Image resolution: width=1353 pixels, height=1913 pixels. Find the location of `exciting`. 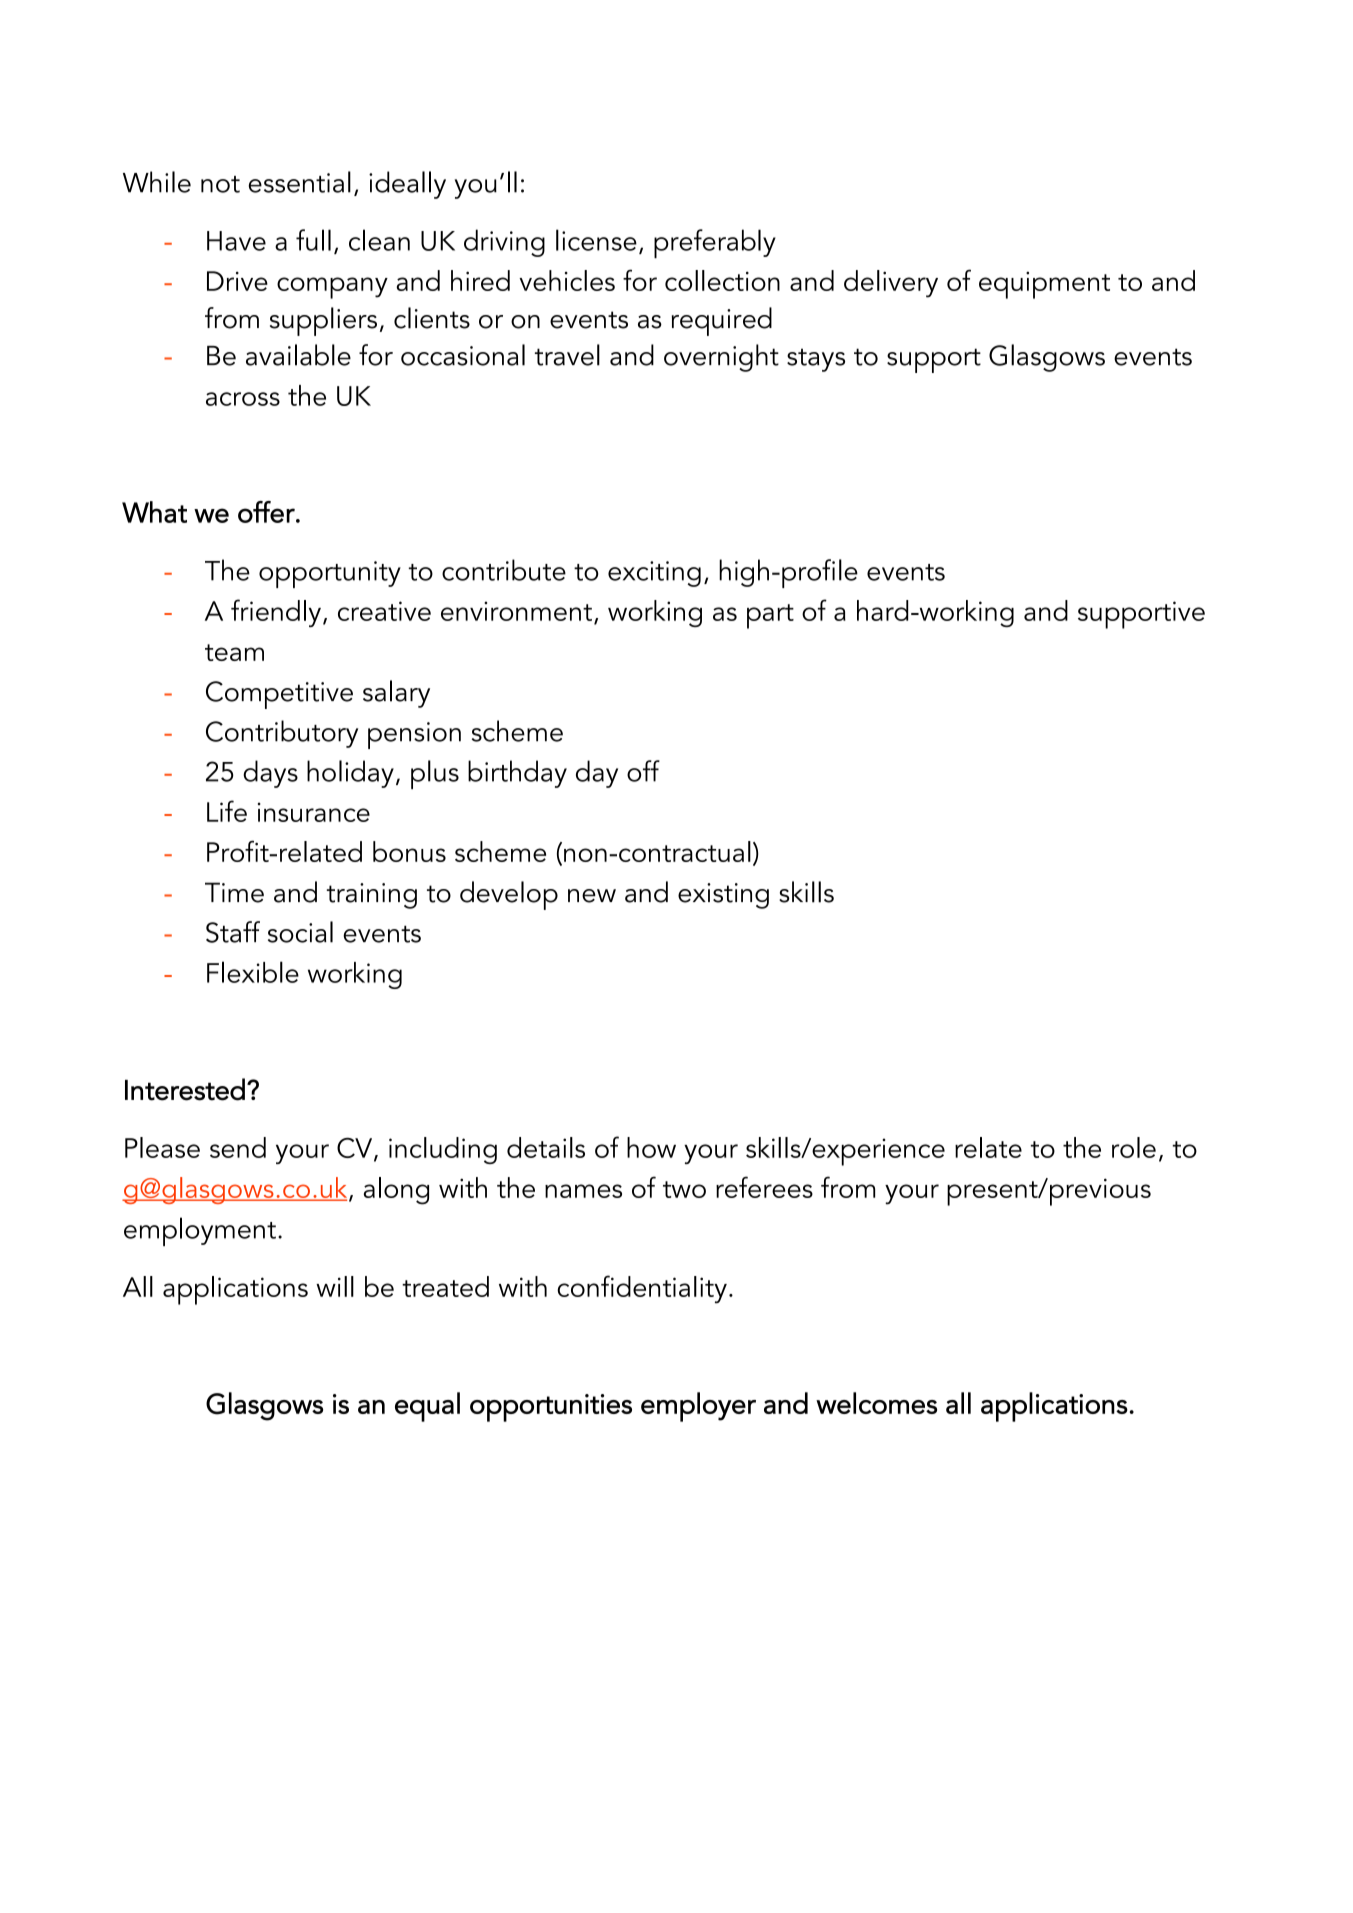

exciting is located at coordinates (654, 574).
